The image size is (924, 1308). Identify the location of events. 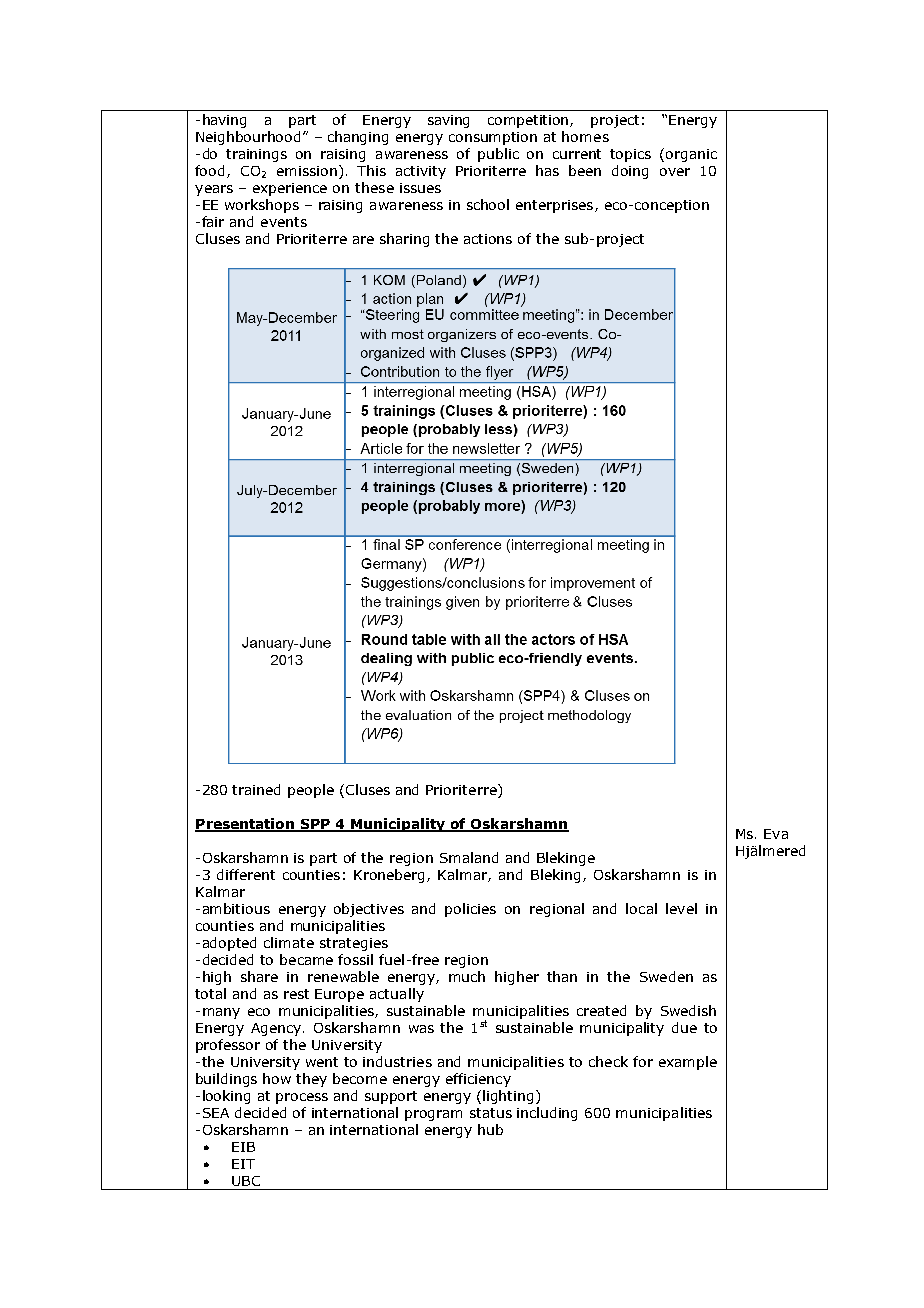
(284, 222).
